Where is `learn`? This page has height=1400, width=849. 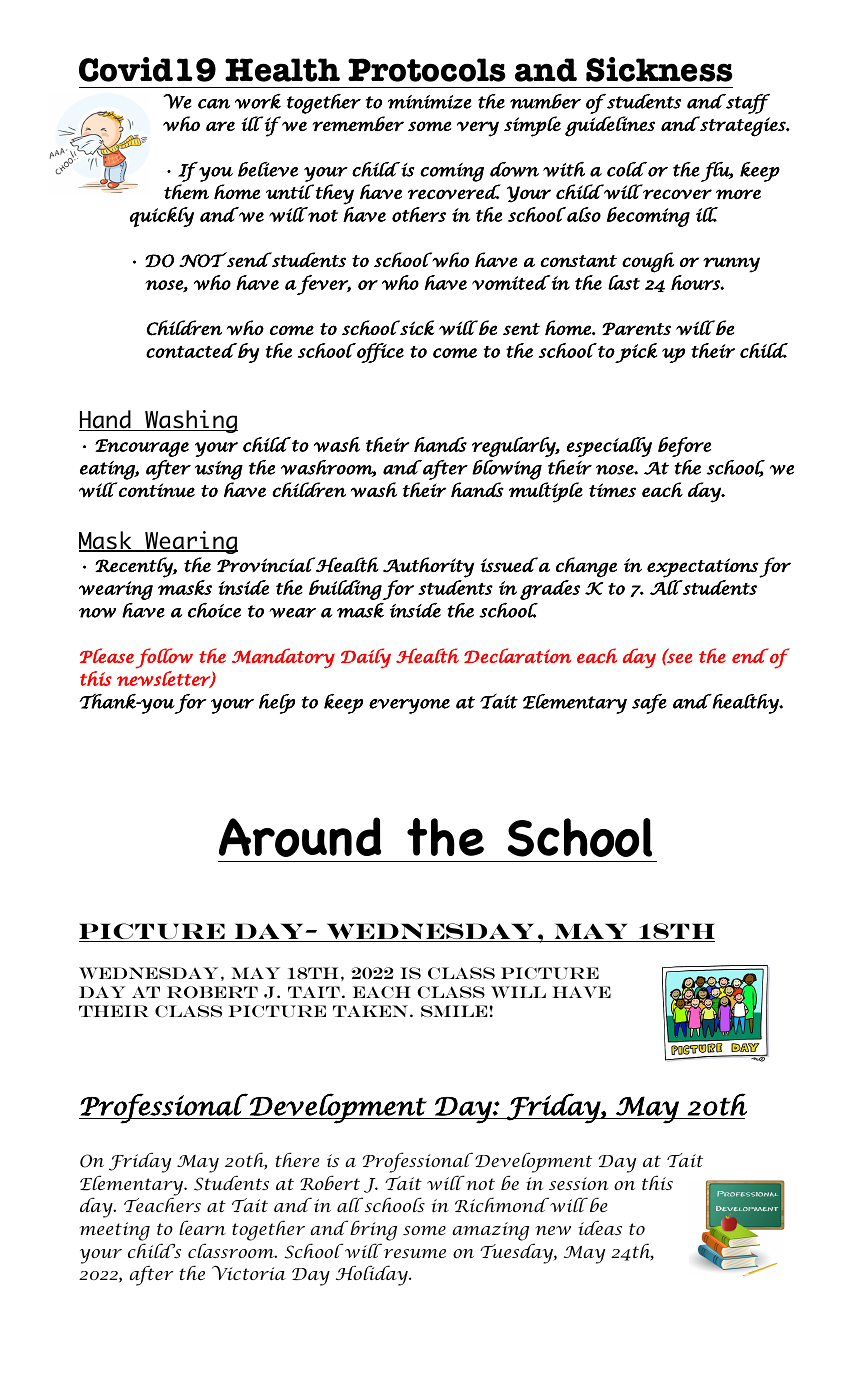 learn is located at coordinates (202, 1227).
